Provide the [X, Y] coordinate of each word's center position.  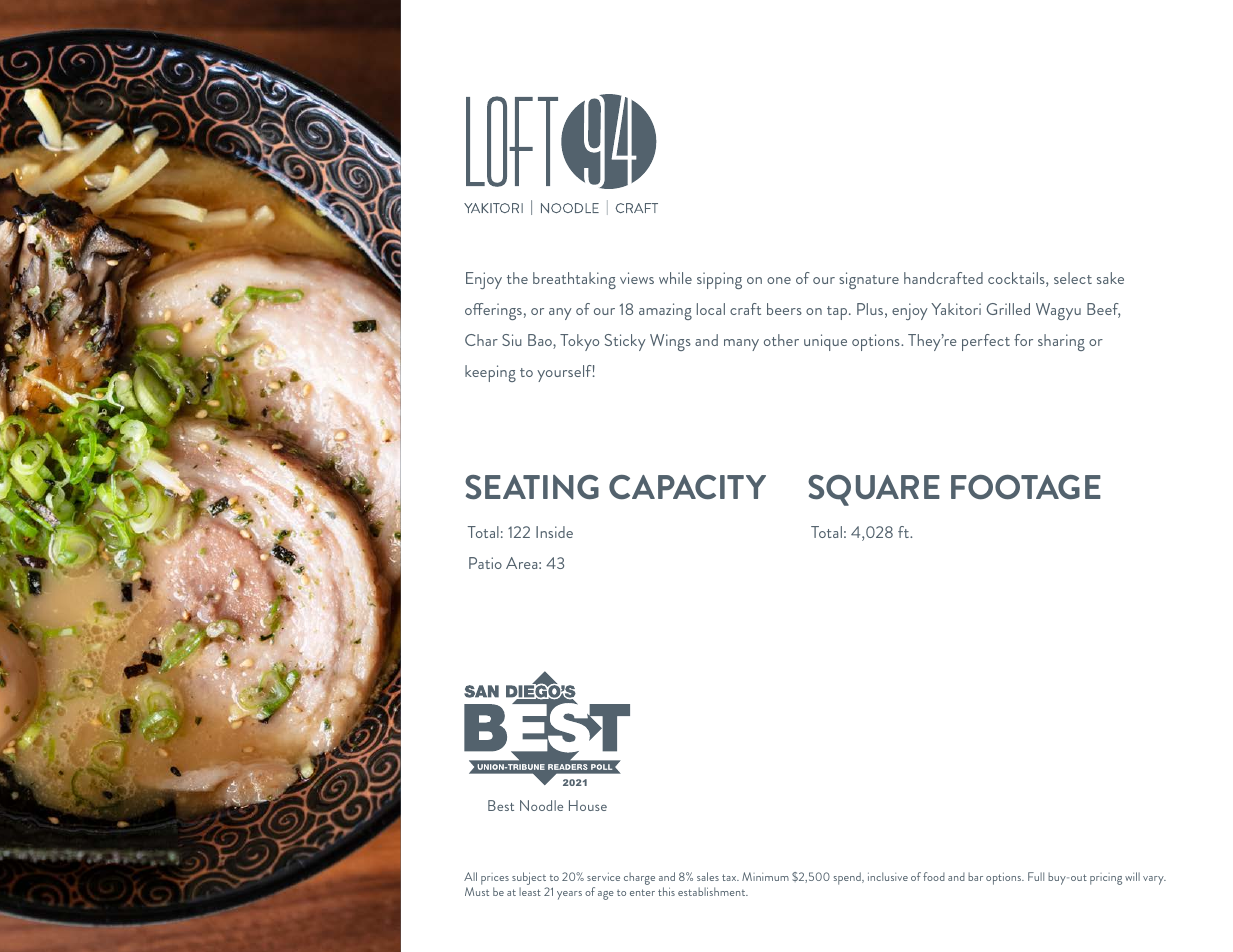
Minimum [765, 876]
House [588, 805]
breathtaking [574, 280]
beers [784, 309]
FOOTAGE [1026, 487]
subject [529, 878]
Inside [554, 532]
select [1073, 278]
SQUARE [874, 490]
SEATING [532, 487]
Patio [485, 563]
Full [1036, 876]
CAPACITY [687, 487]
